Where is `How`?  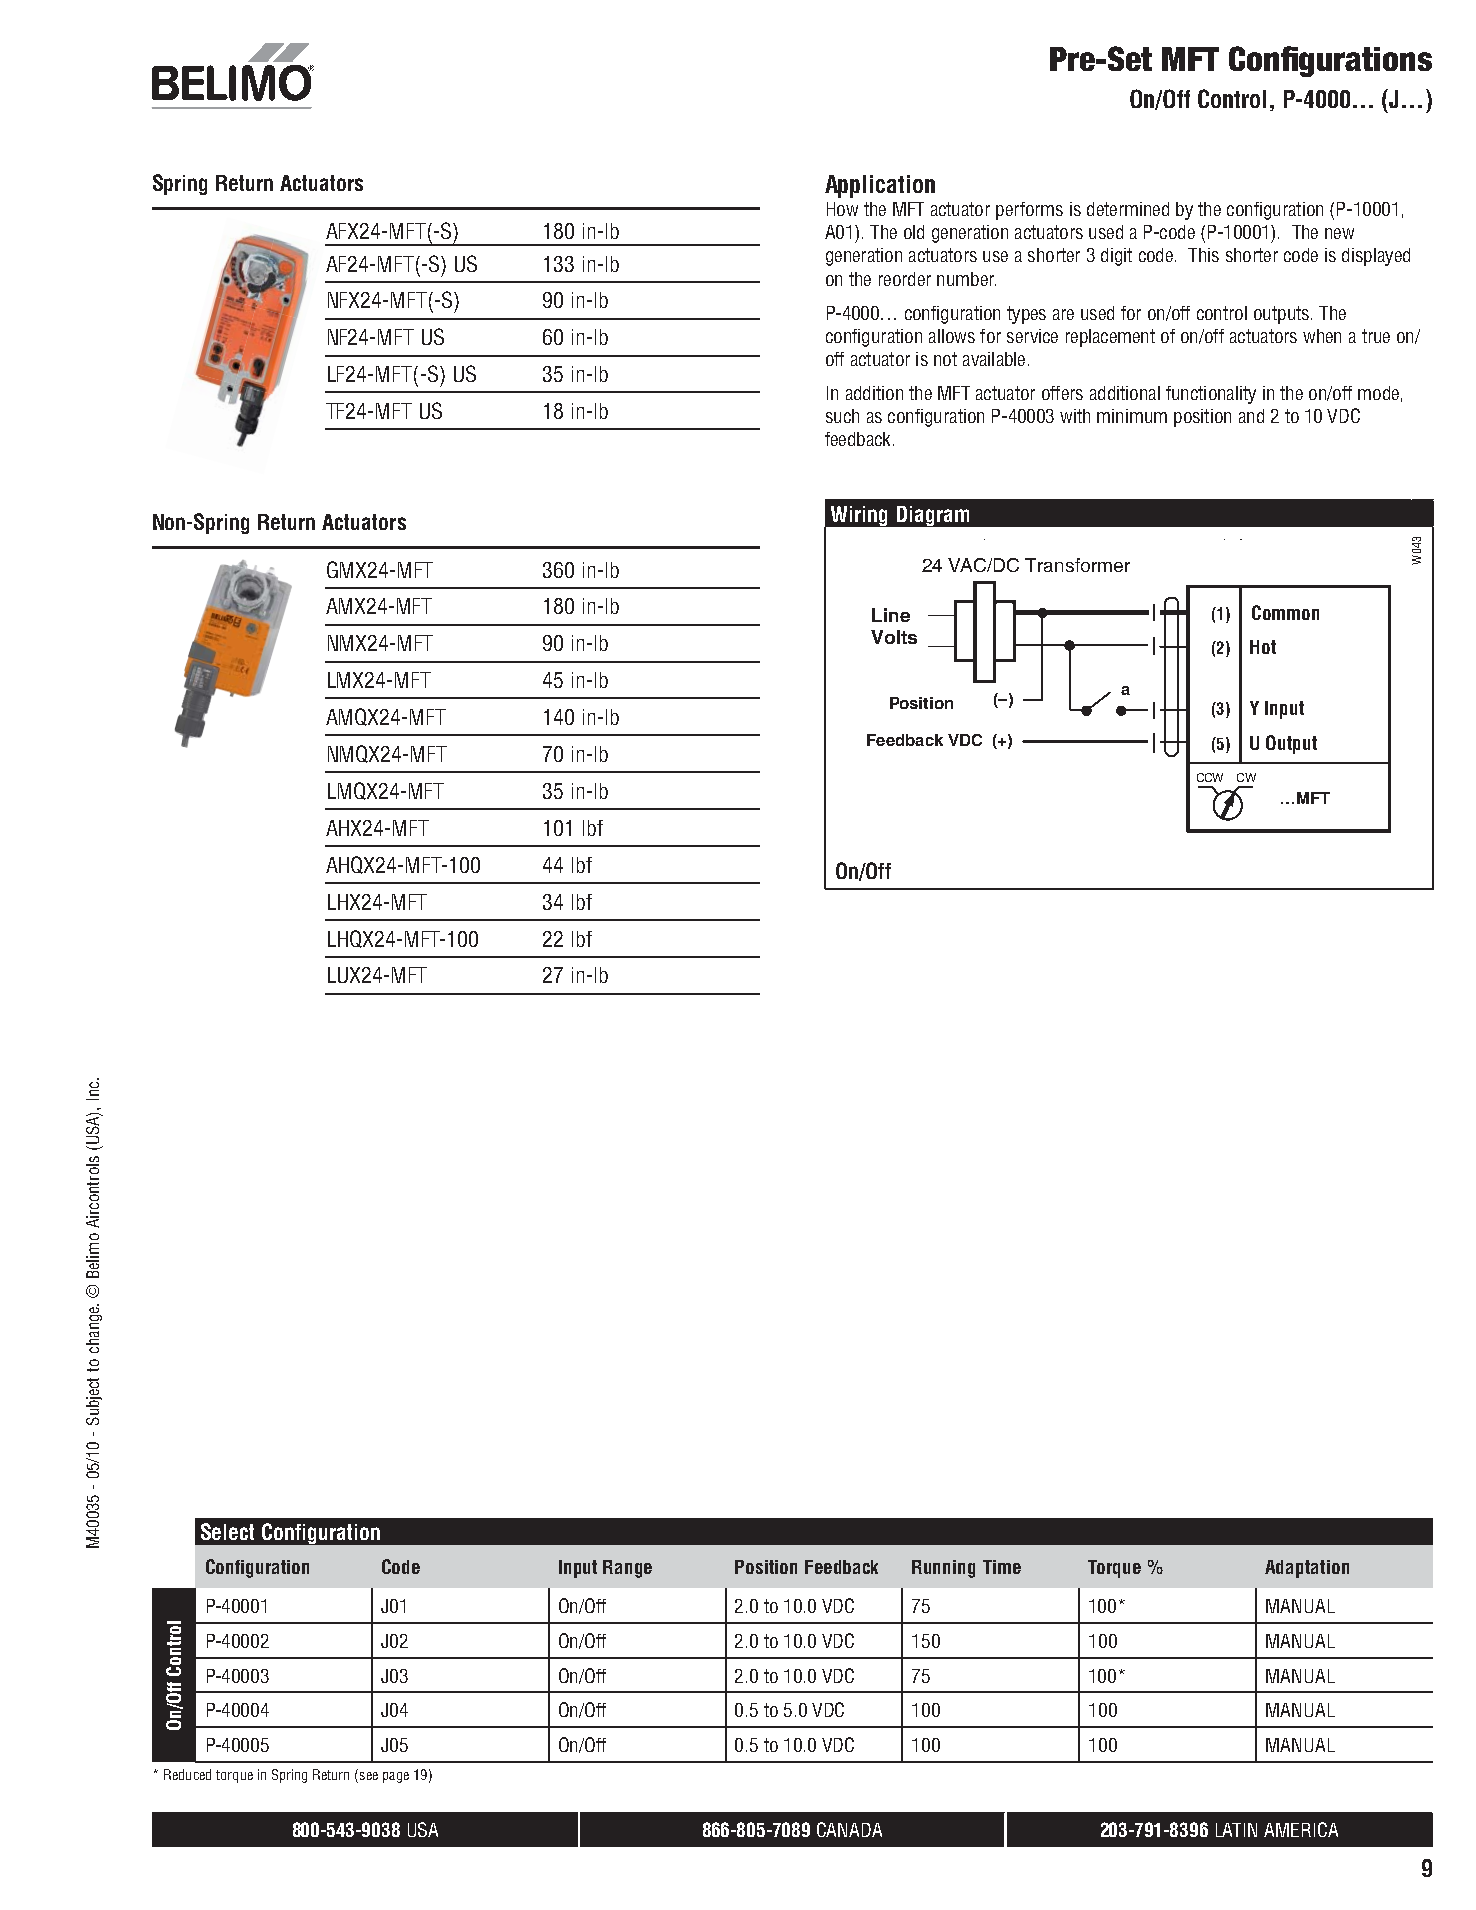 How is located at coordinates (842, 209).
